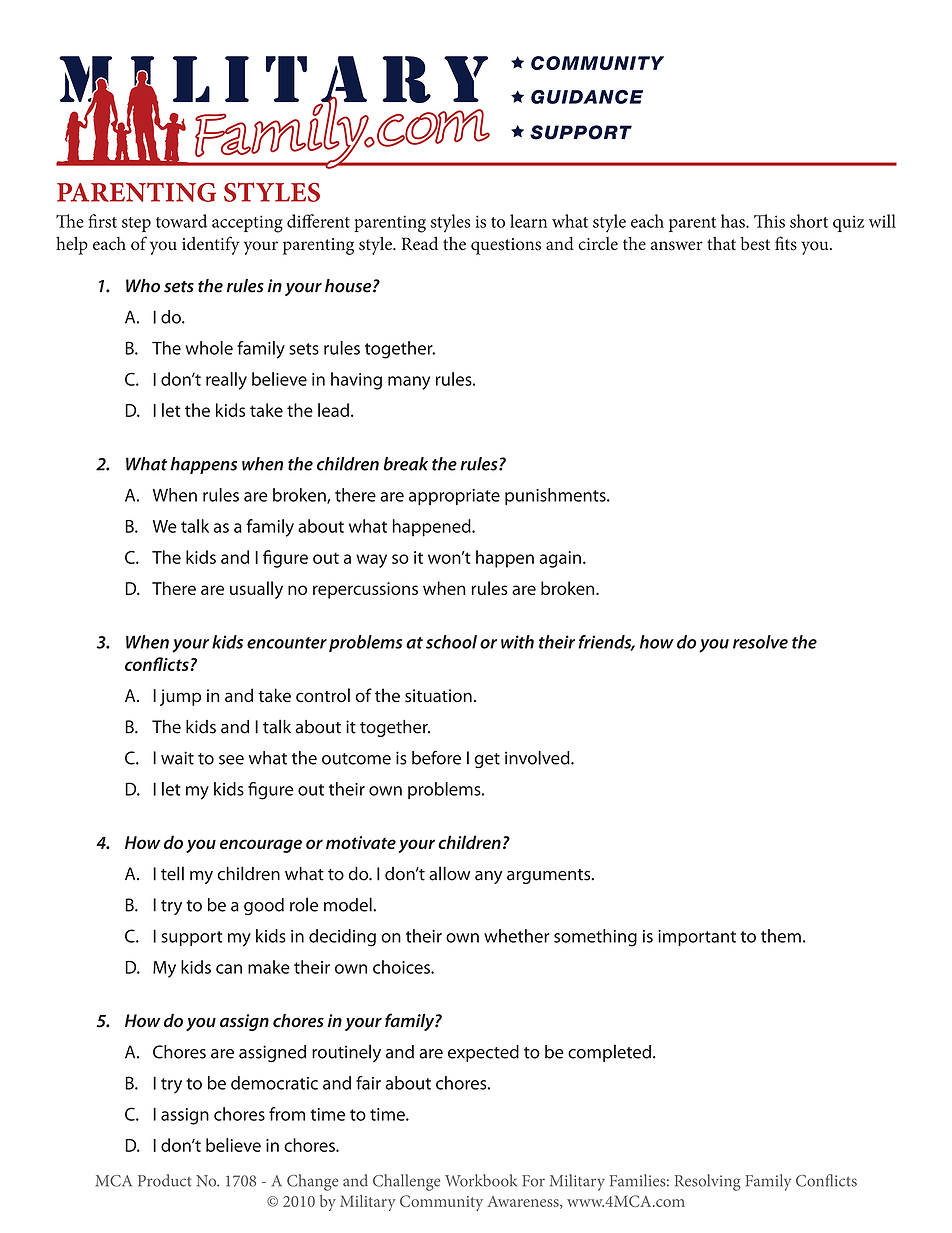  I want to click on punishments, so click(556, 496).
